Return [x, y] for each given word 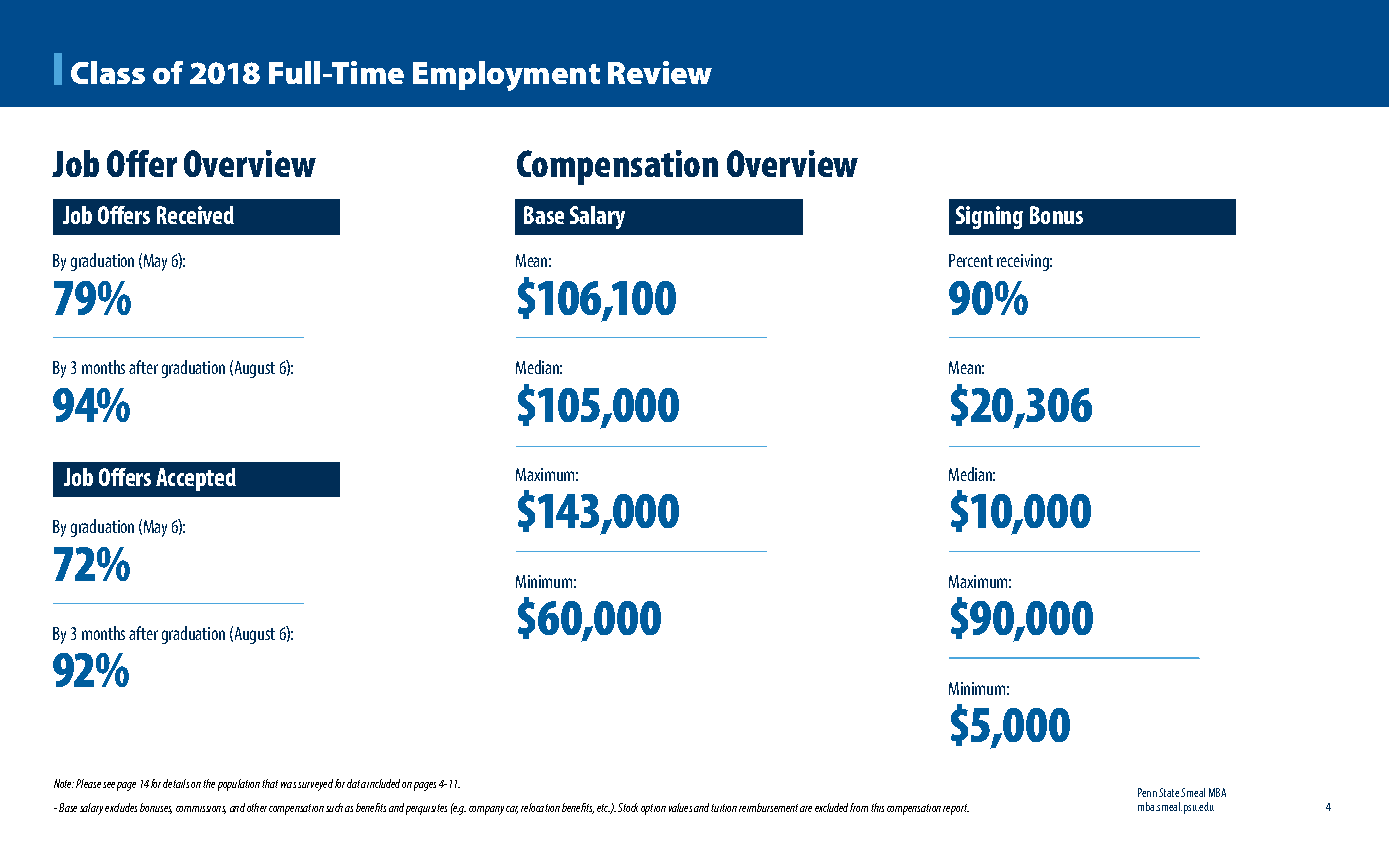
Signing [989, 217]
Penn [1147, 792]
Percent [971, 260]
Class [108, 72]
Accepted [196, 479]
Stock [628, 807]
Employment [506, 76]
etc [604, 809]
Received [195, 215]
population [239, 785]
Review [660, 72]
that [270, 783]
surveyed [315, 785]
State [1169, 792]
